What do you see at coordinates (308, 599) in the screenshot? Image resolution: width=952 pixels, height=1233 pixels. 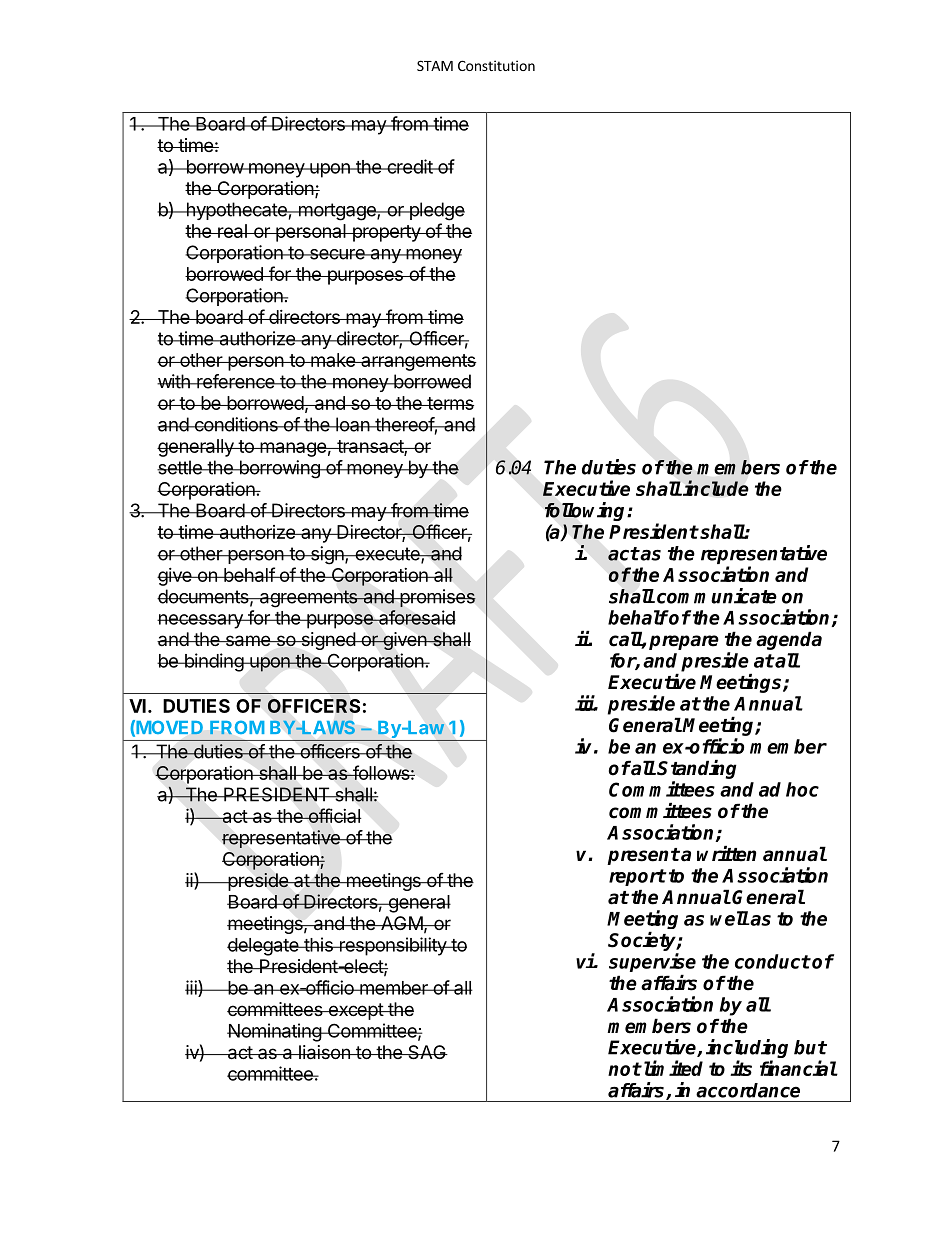 I see `agreements` at bounding box center [308, 599].
